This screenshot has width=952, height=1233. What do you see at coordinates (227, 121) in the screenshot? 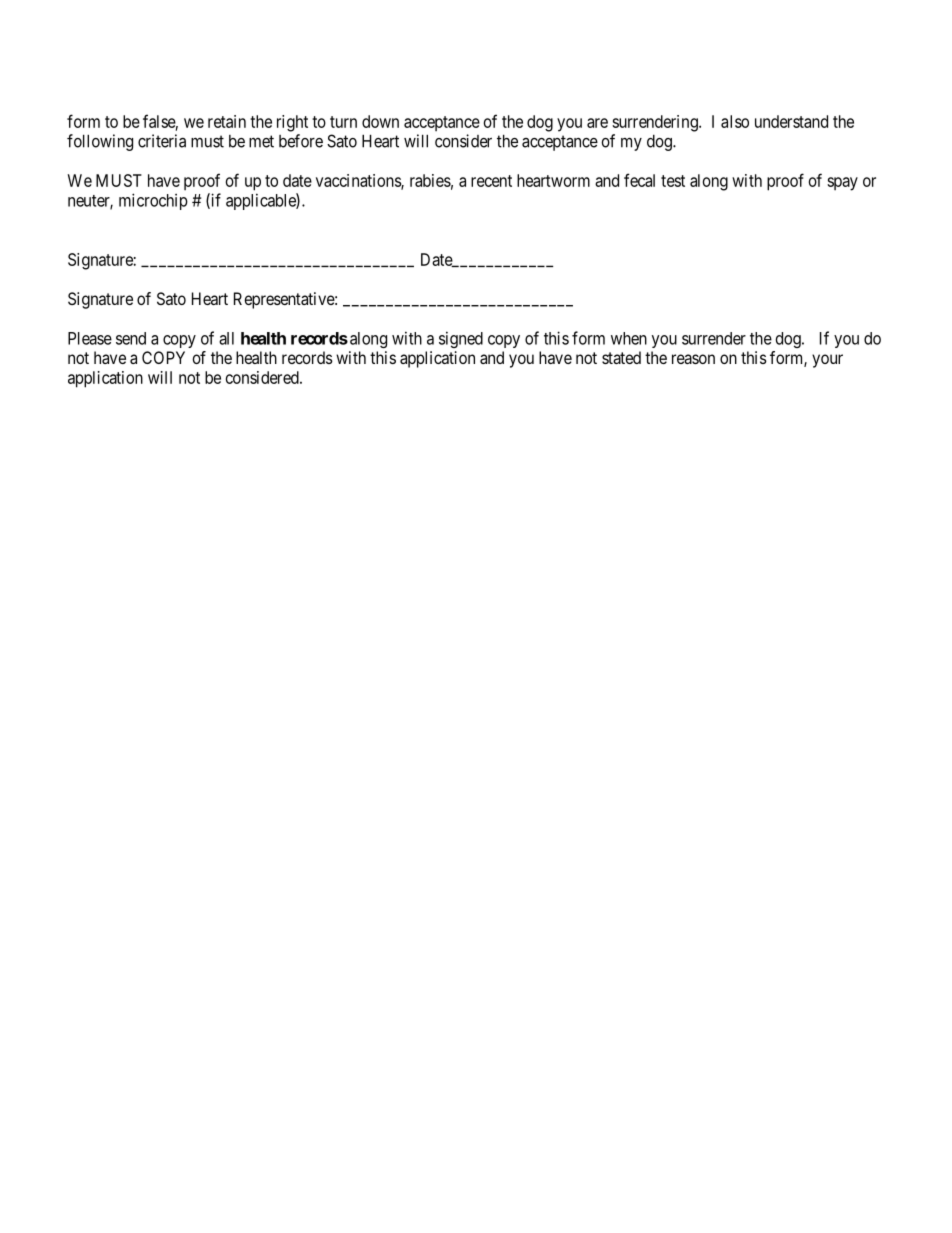
I see `retain` at bounding box center [227, 121].
